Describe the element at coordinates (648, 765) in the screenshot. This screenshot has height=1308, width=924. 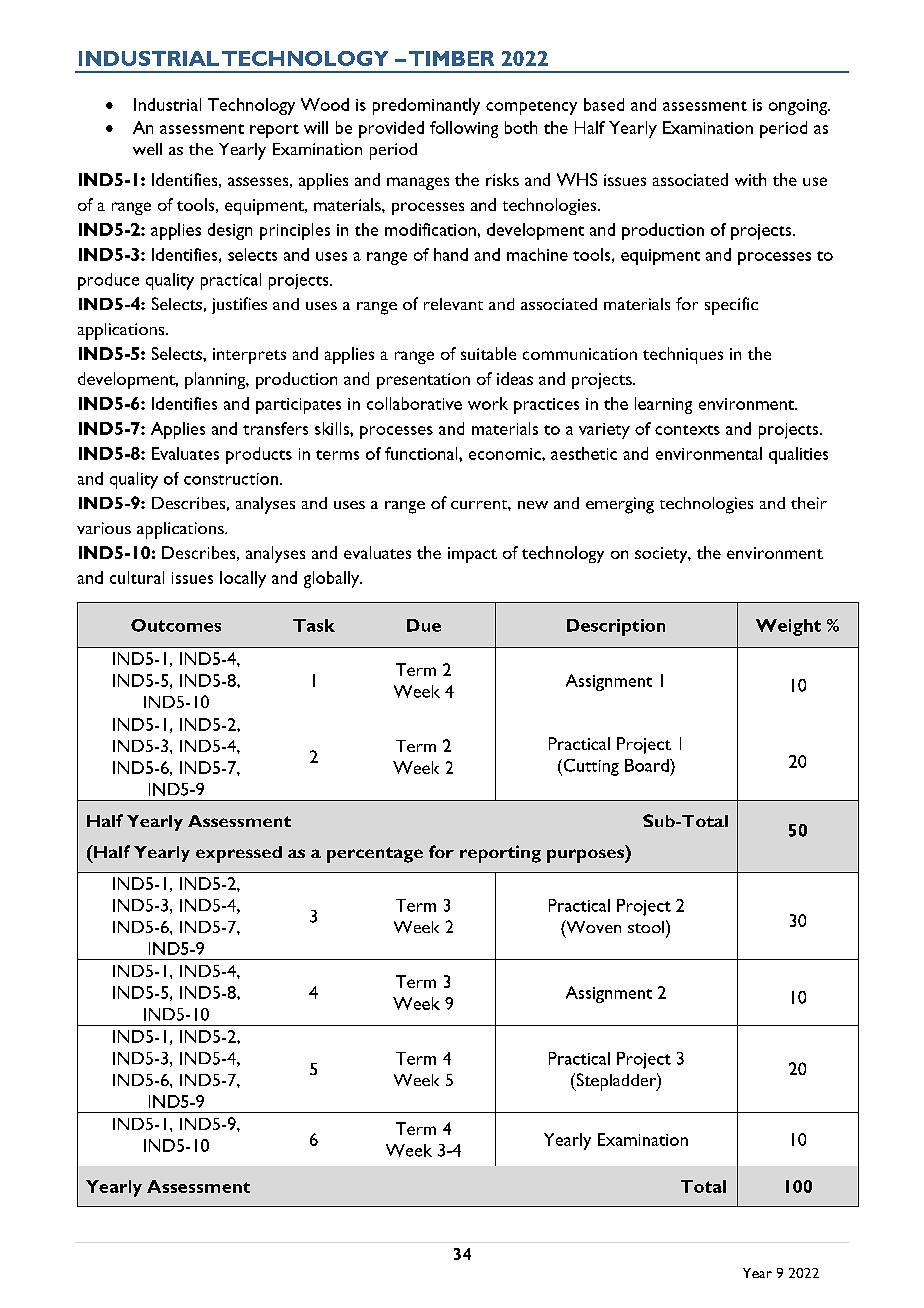
I see `Board` at that location.
